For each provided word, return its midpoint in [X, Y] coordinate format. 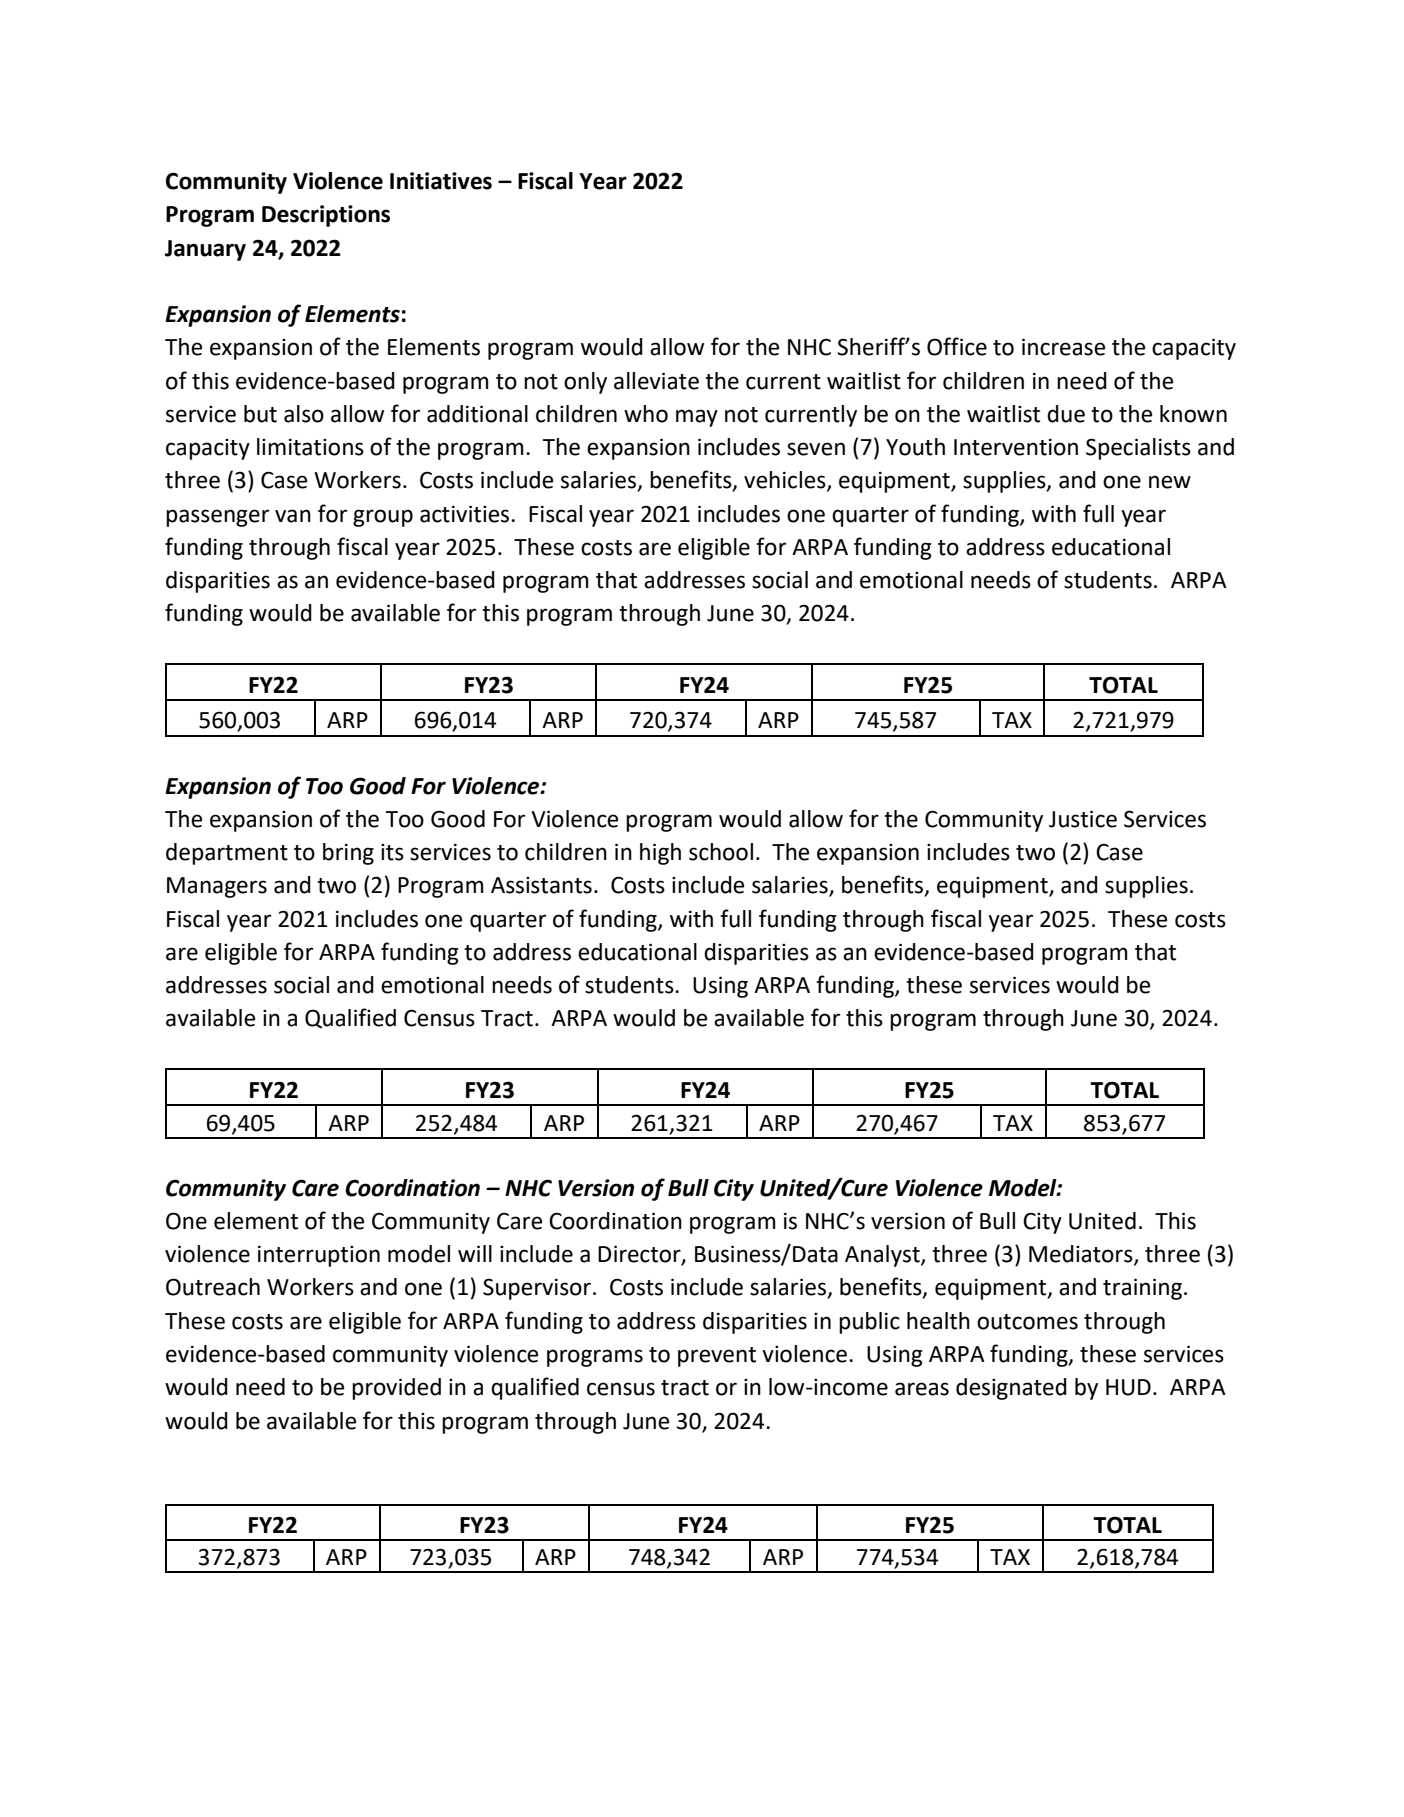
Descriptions [326, 216]
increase [1063, 347]
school [721, 852]
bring [348, 854]
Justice [1083, 819]
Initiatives [441, 181]
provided [396, 1389]
